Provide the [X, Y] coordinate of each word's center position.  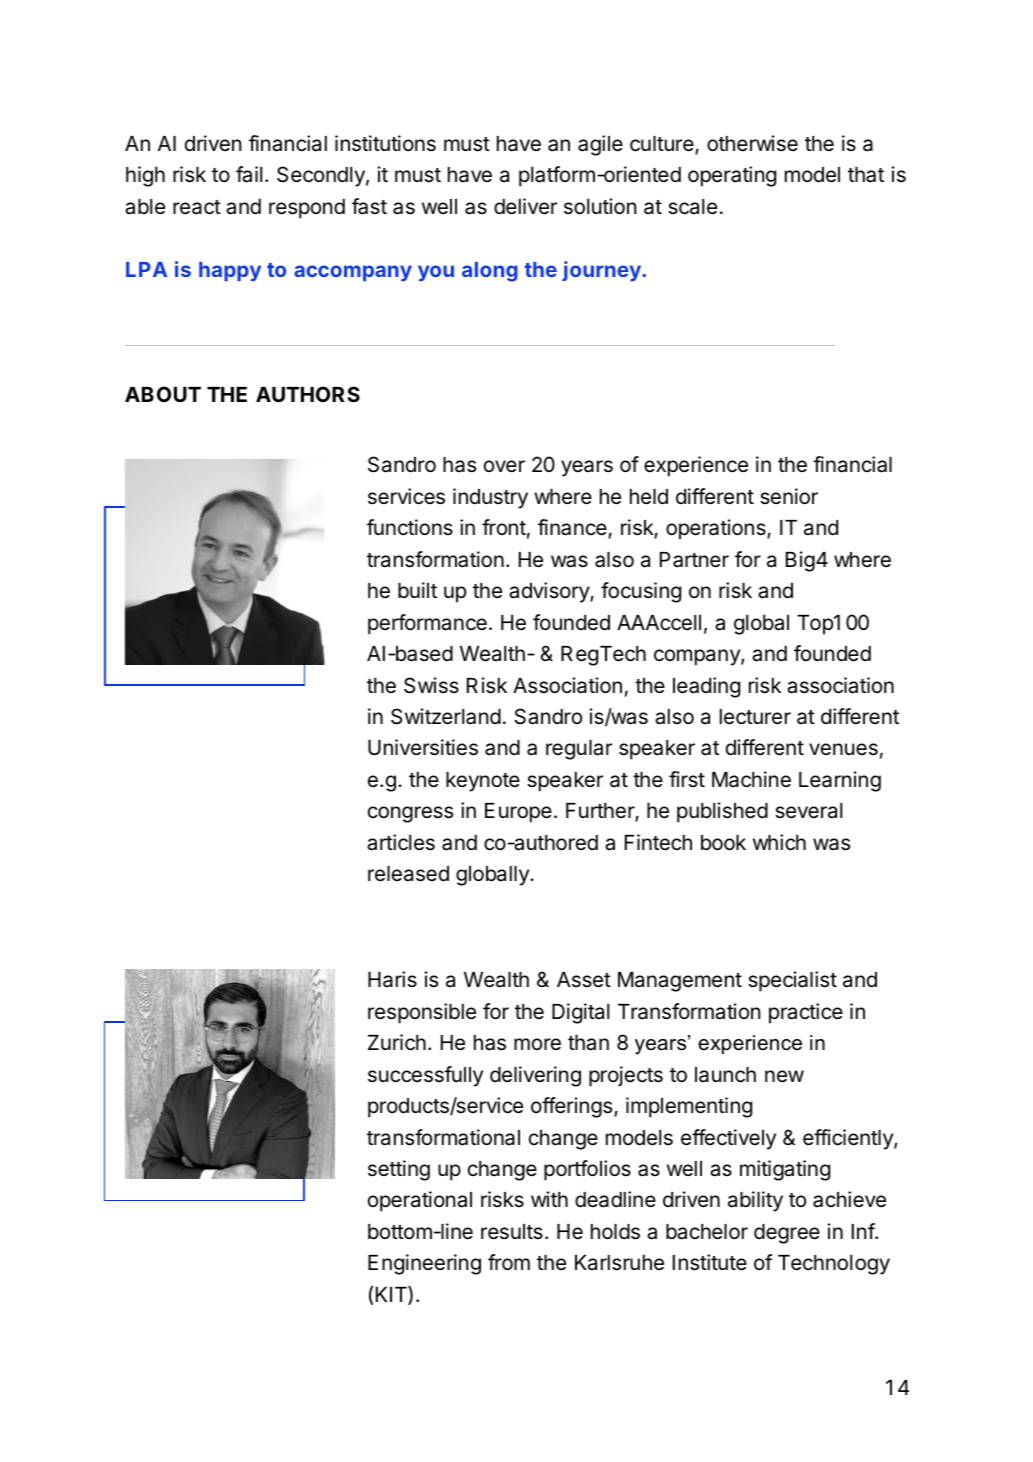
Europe [518, 813]
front [504, 527]
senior [789, 496]
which [779, 842]
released [408, 874]
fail [249, 174]
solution [600, 206]
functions [410, 527]
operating [732, 176]
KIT [392, 1295]
